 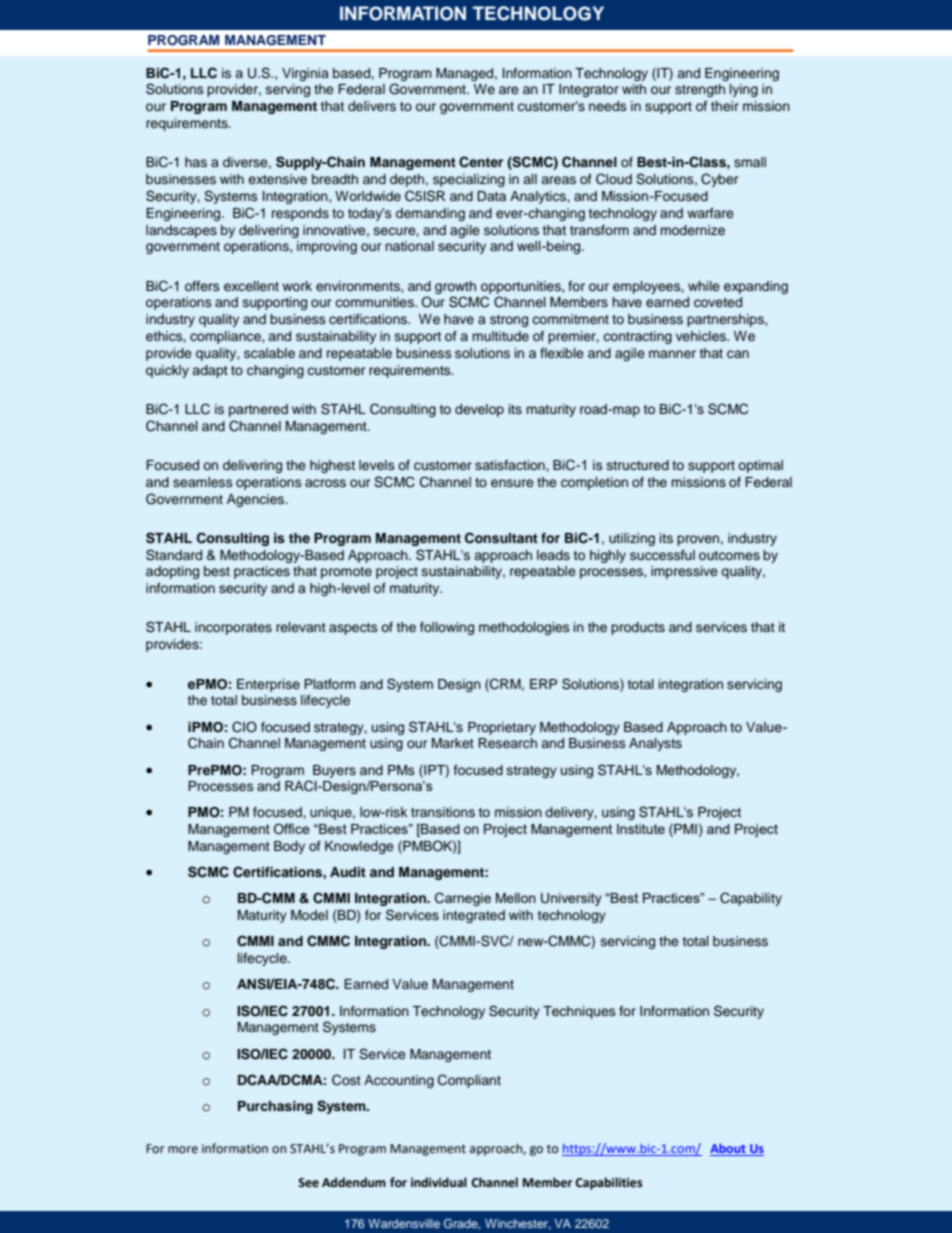 I want to click on structured, so click(x=638, y=465).
